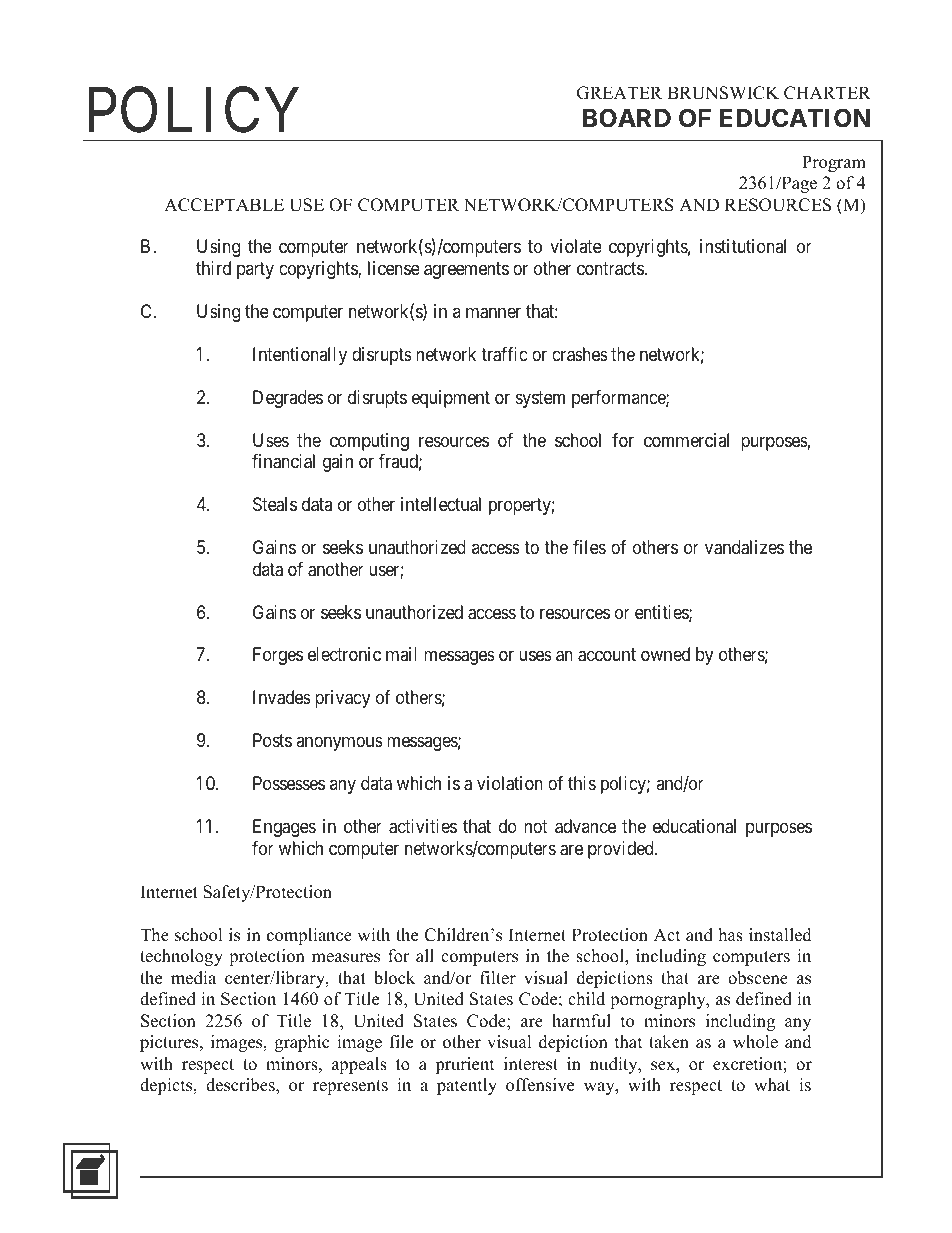 Image resolution: width=952 pixels, height=1233 pixels. What do you see at coordinates (531, 1064) in the page?
I see `interest` at bounding box center [531, 1064].
